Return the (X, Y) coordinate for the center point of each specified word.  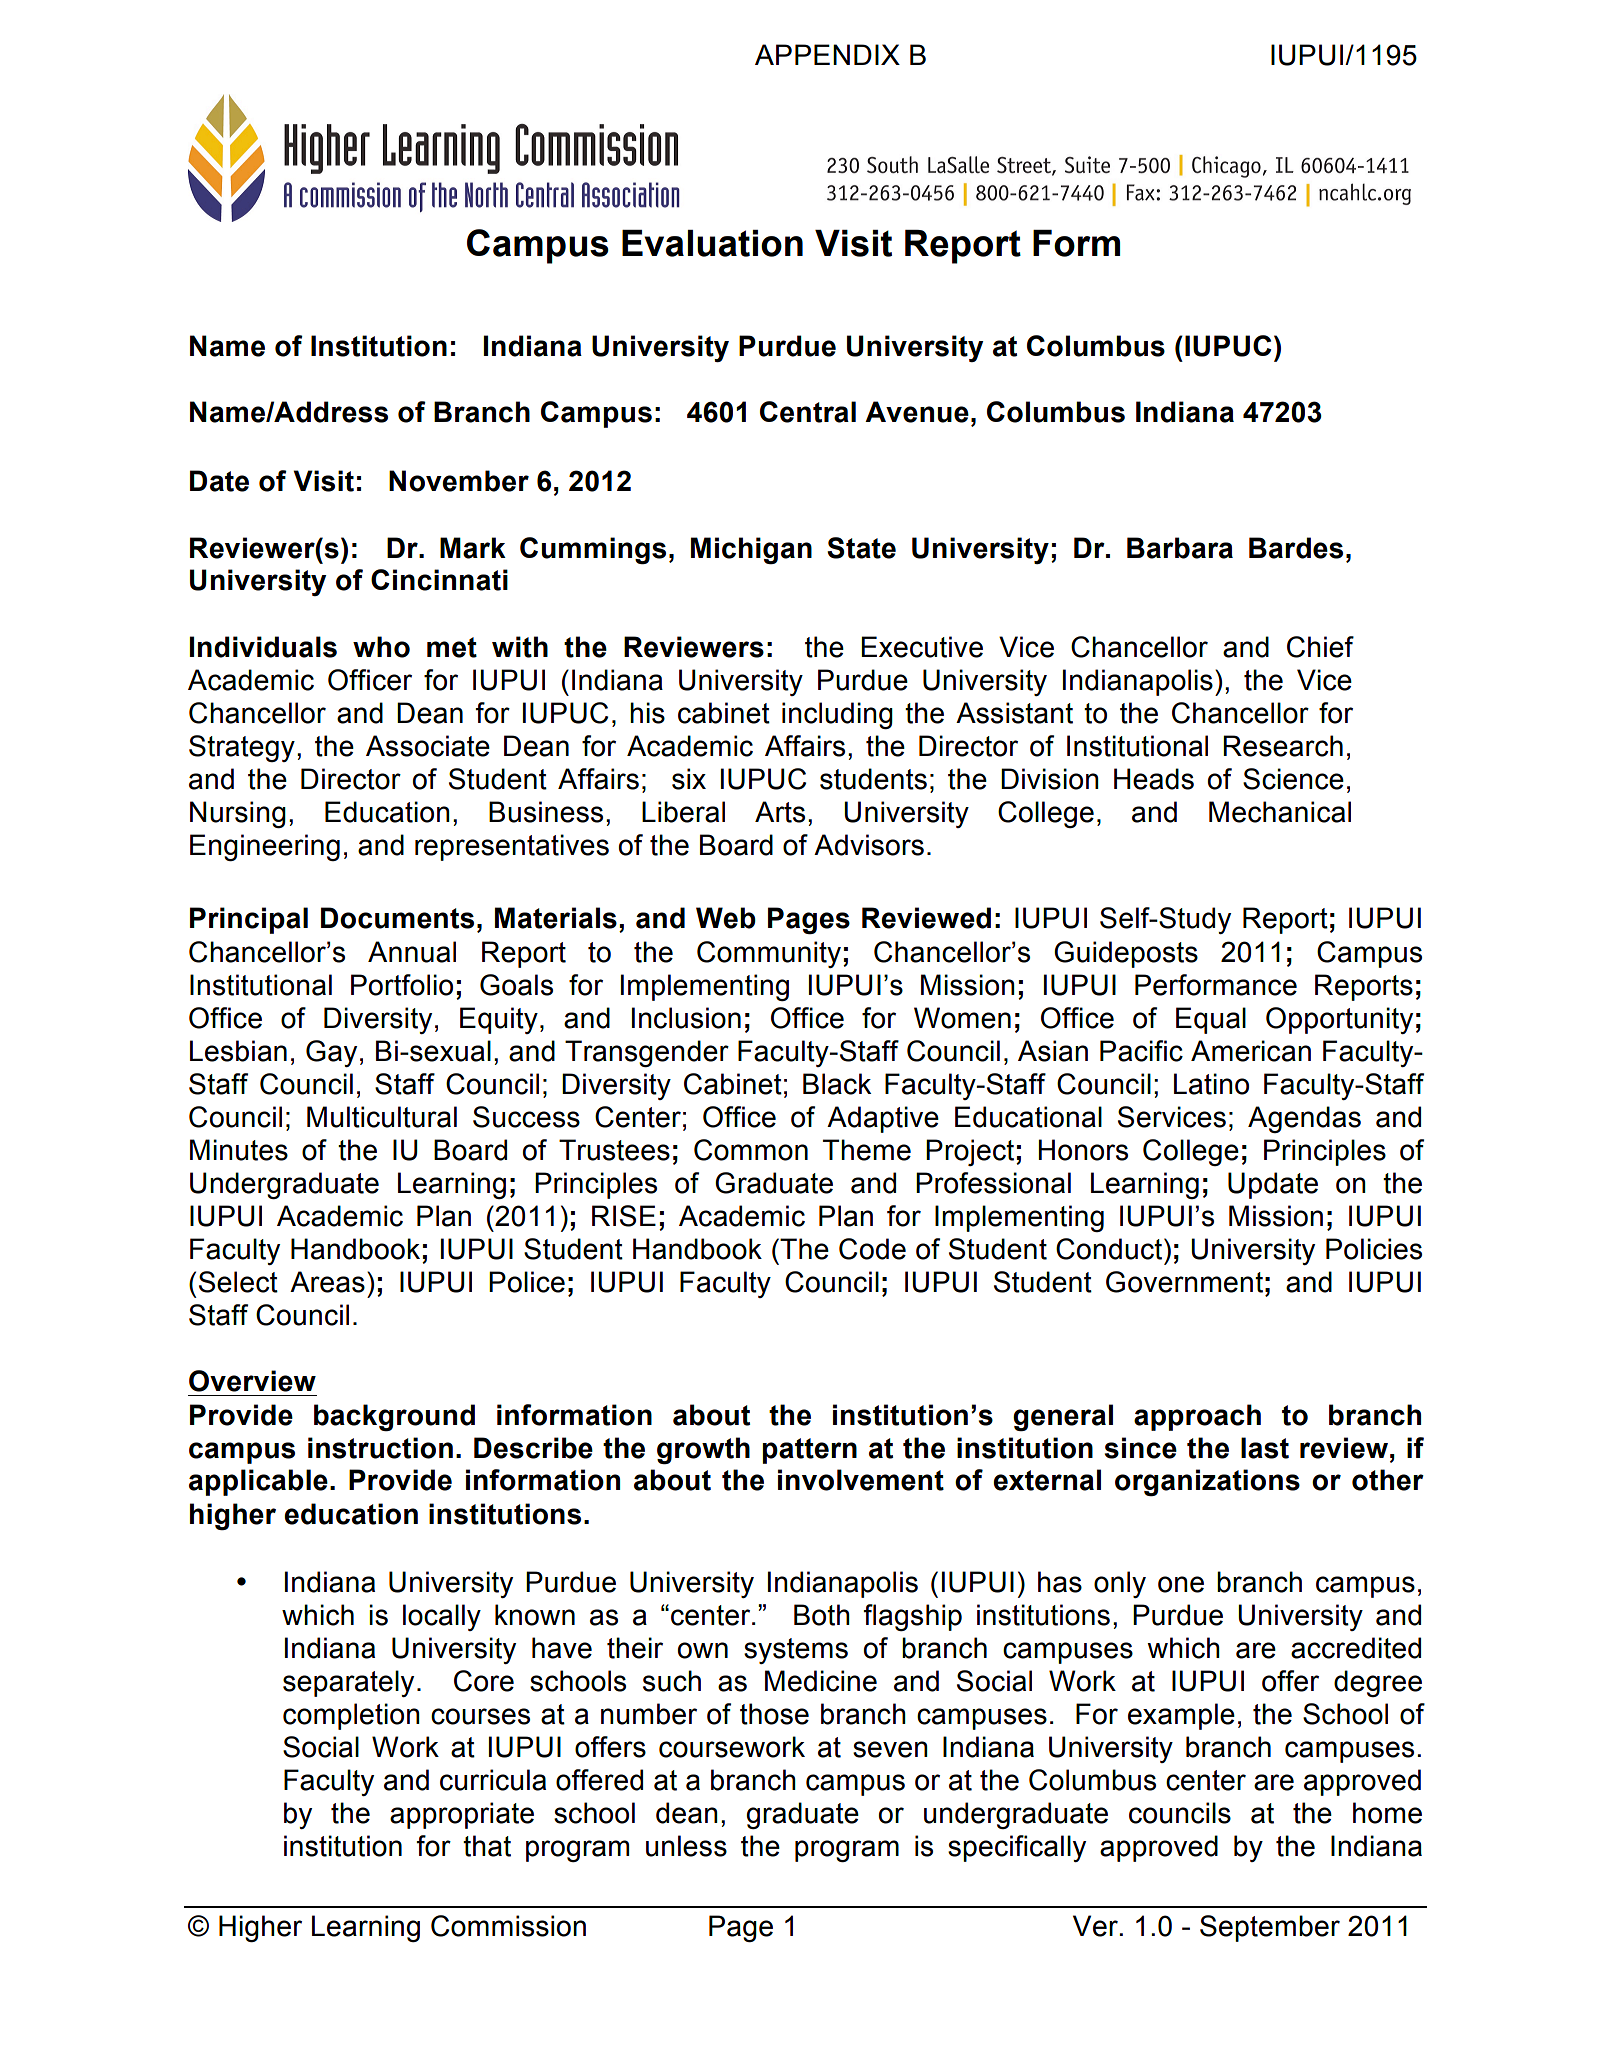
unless (686, 1846)
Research (1283, 746)
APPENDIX (827, 54)
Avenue (917, 412)
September (1270, 1928)
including (837, 715)
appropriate (462, 1815)
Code (872, 1249)
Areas (327, 1282)
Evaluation (712, 243)
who (381, 647)
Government (1184, 1282)
